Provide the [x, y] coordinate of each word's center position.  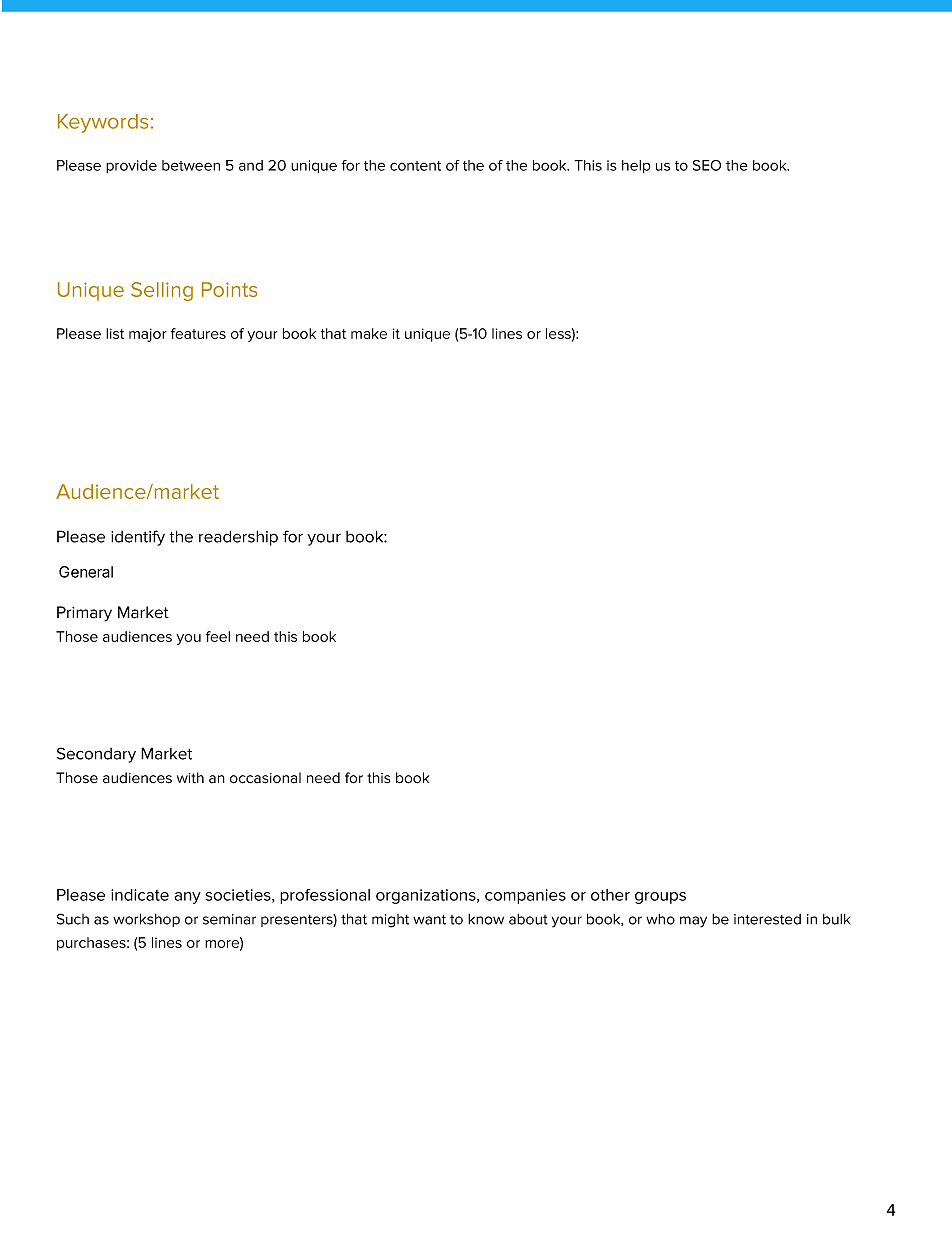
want [429, 919]
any [188, 898]
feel [218, 636]
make [369, 333]
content [415, 166]
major [148, 335]
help [636, 166]
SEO [707, 165]
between [191, 165]
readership [238, 538]
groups [660, 898]
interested [767, 919]
